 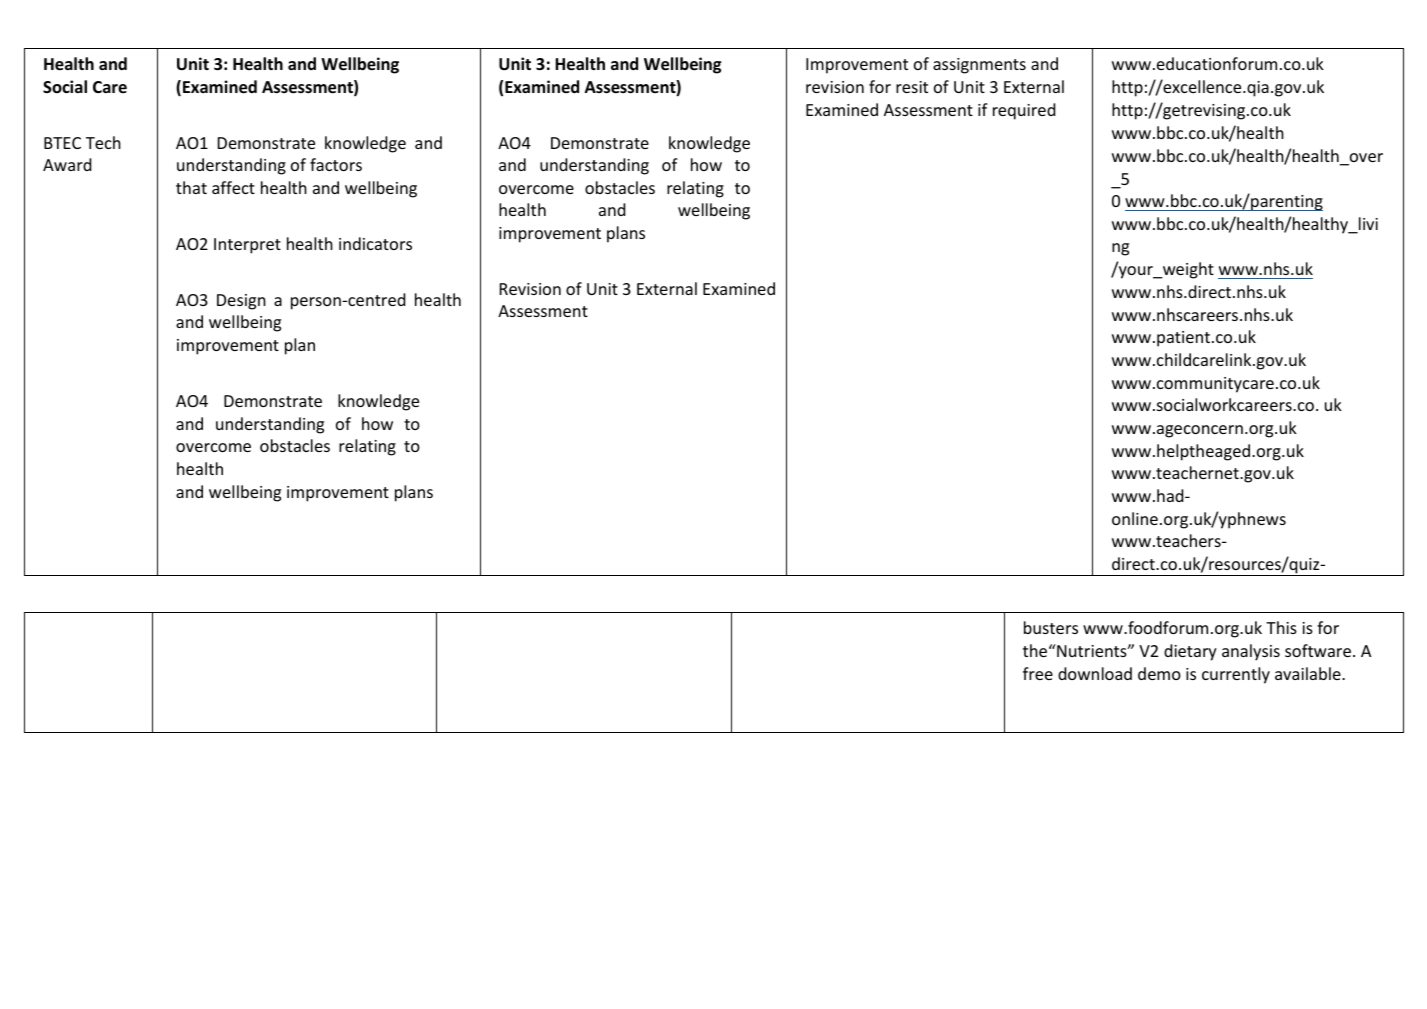 I want to click on free, so click(x=1038, y=673).
